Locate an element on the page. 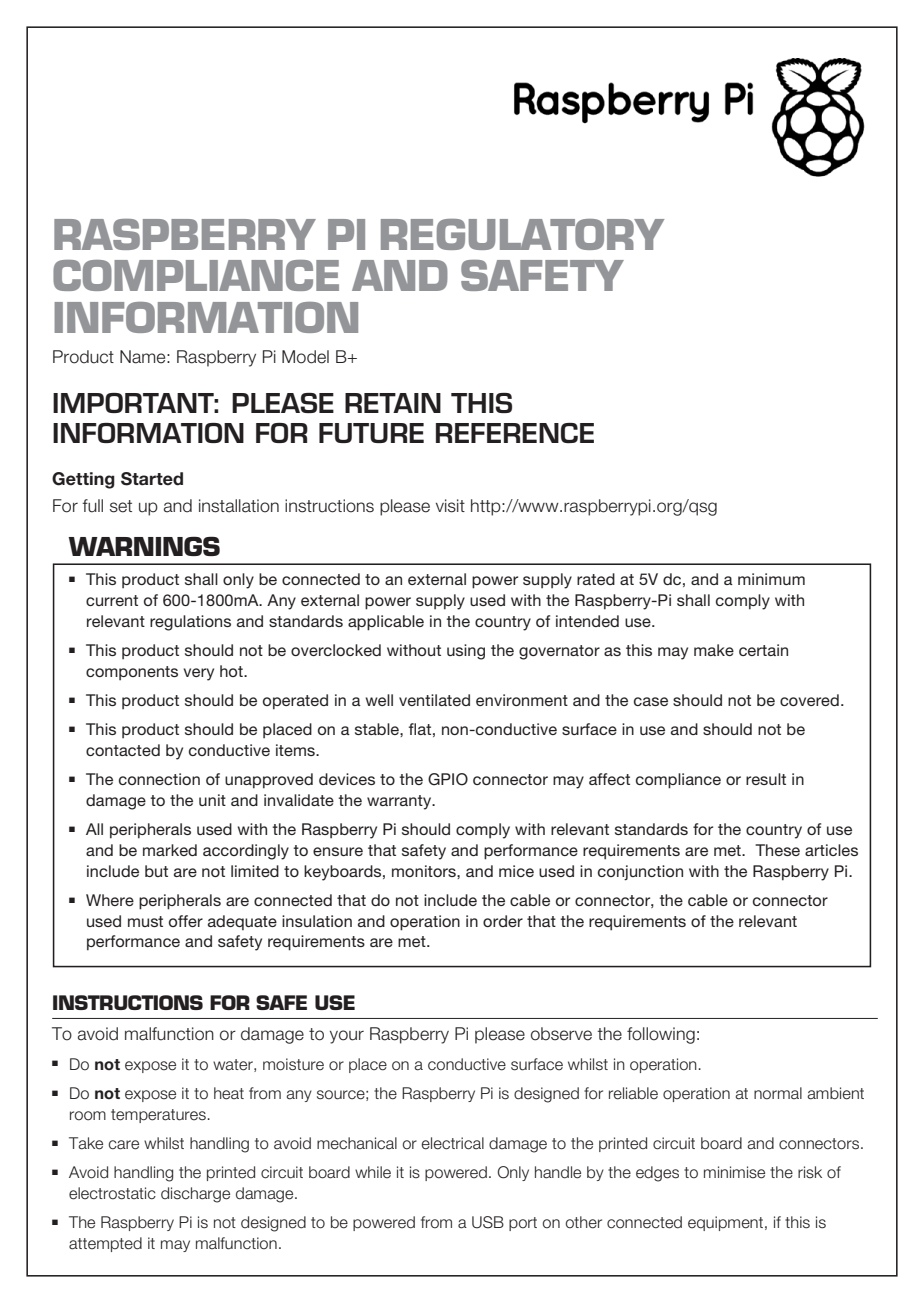  REFERENCE is located at coordinates (515, 433).
